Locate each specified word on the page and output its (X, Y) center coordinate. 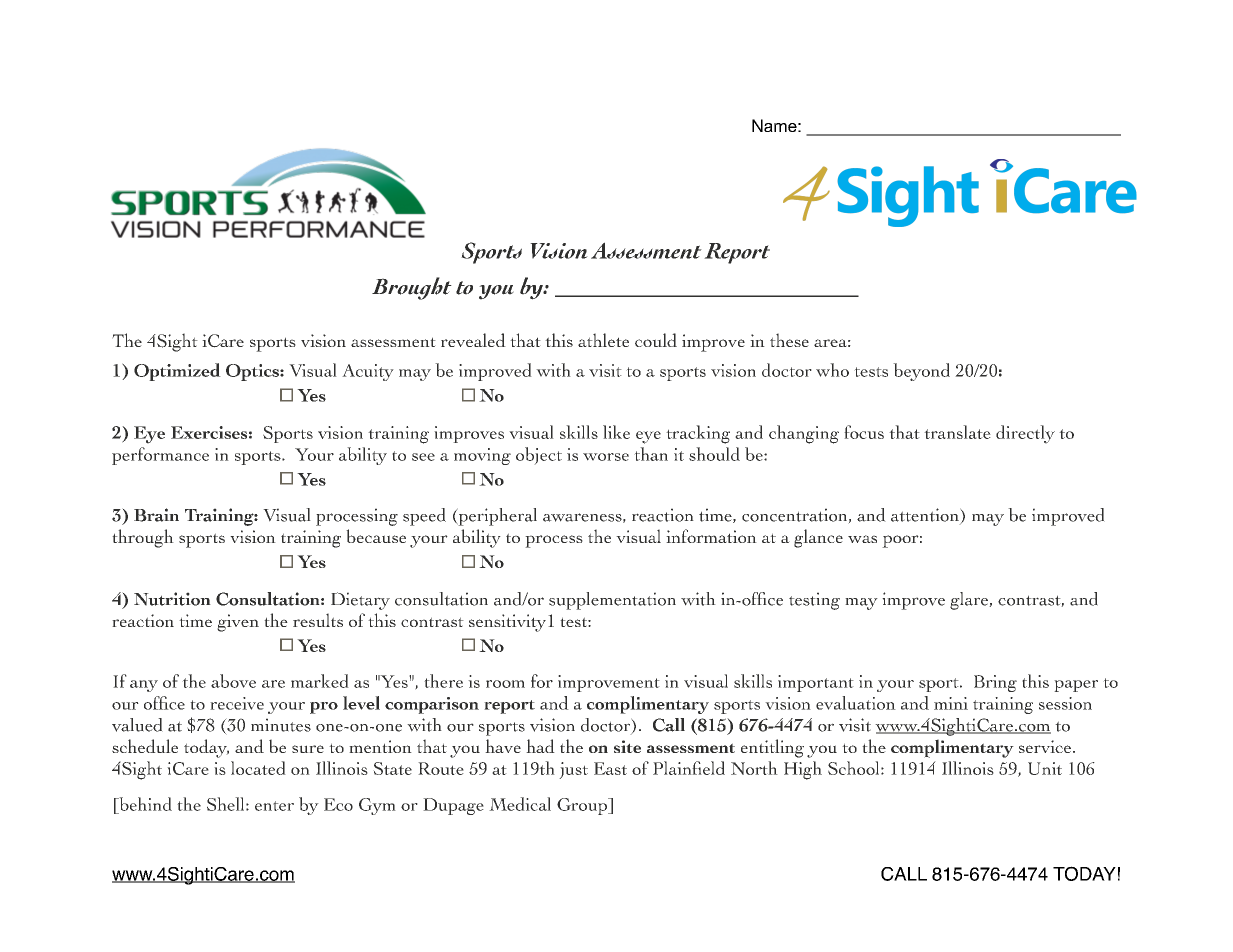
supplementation (612, 601)
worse (606, 457)
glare (970, 601)
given (238, 623)
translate (957, 432)
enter (274, 806)
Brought (412, 288)
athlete (603, 340)
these (789, 340)
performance (160, 456)
